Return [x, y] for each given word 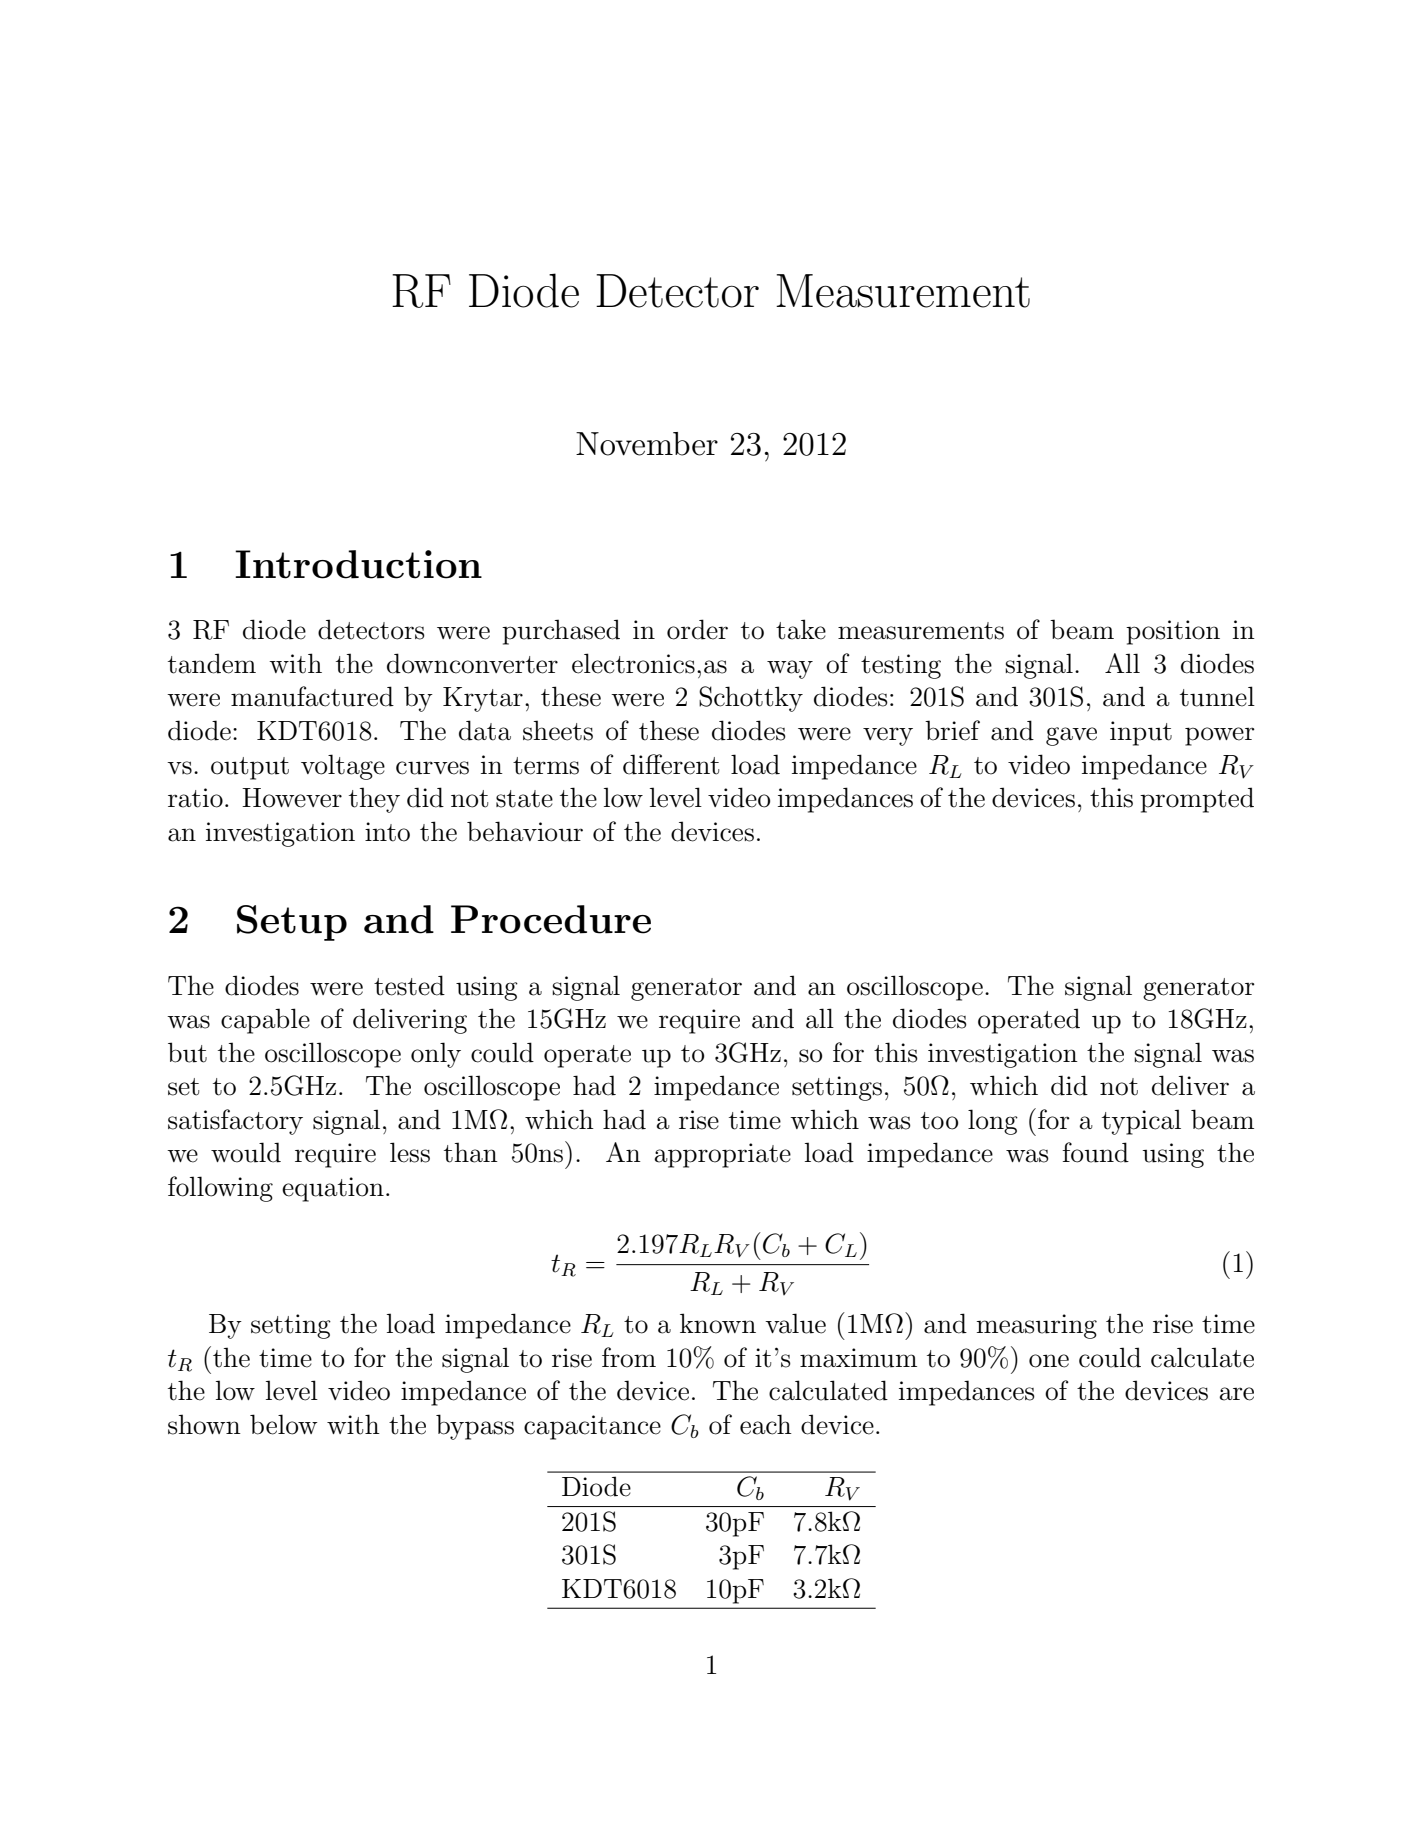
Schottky [751, 699]
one [1049, 1361]
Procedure [551, 919]
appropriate [722, 1155]
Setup [292, 923]
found [1095, 1152]
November [647, 444]
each [766, 1424]
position [1173, 632]
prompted [1197, 800]
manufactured [312, 696]
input [1141, 733]
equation [333, 1189]
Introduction [358, 564]
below [284, 1424]
